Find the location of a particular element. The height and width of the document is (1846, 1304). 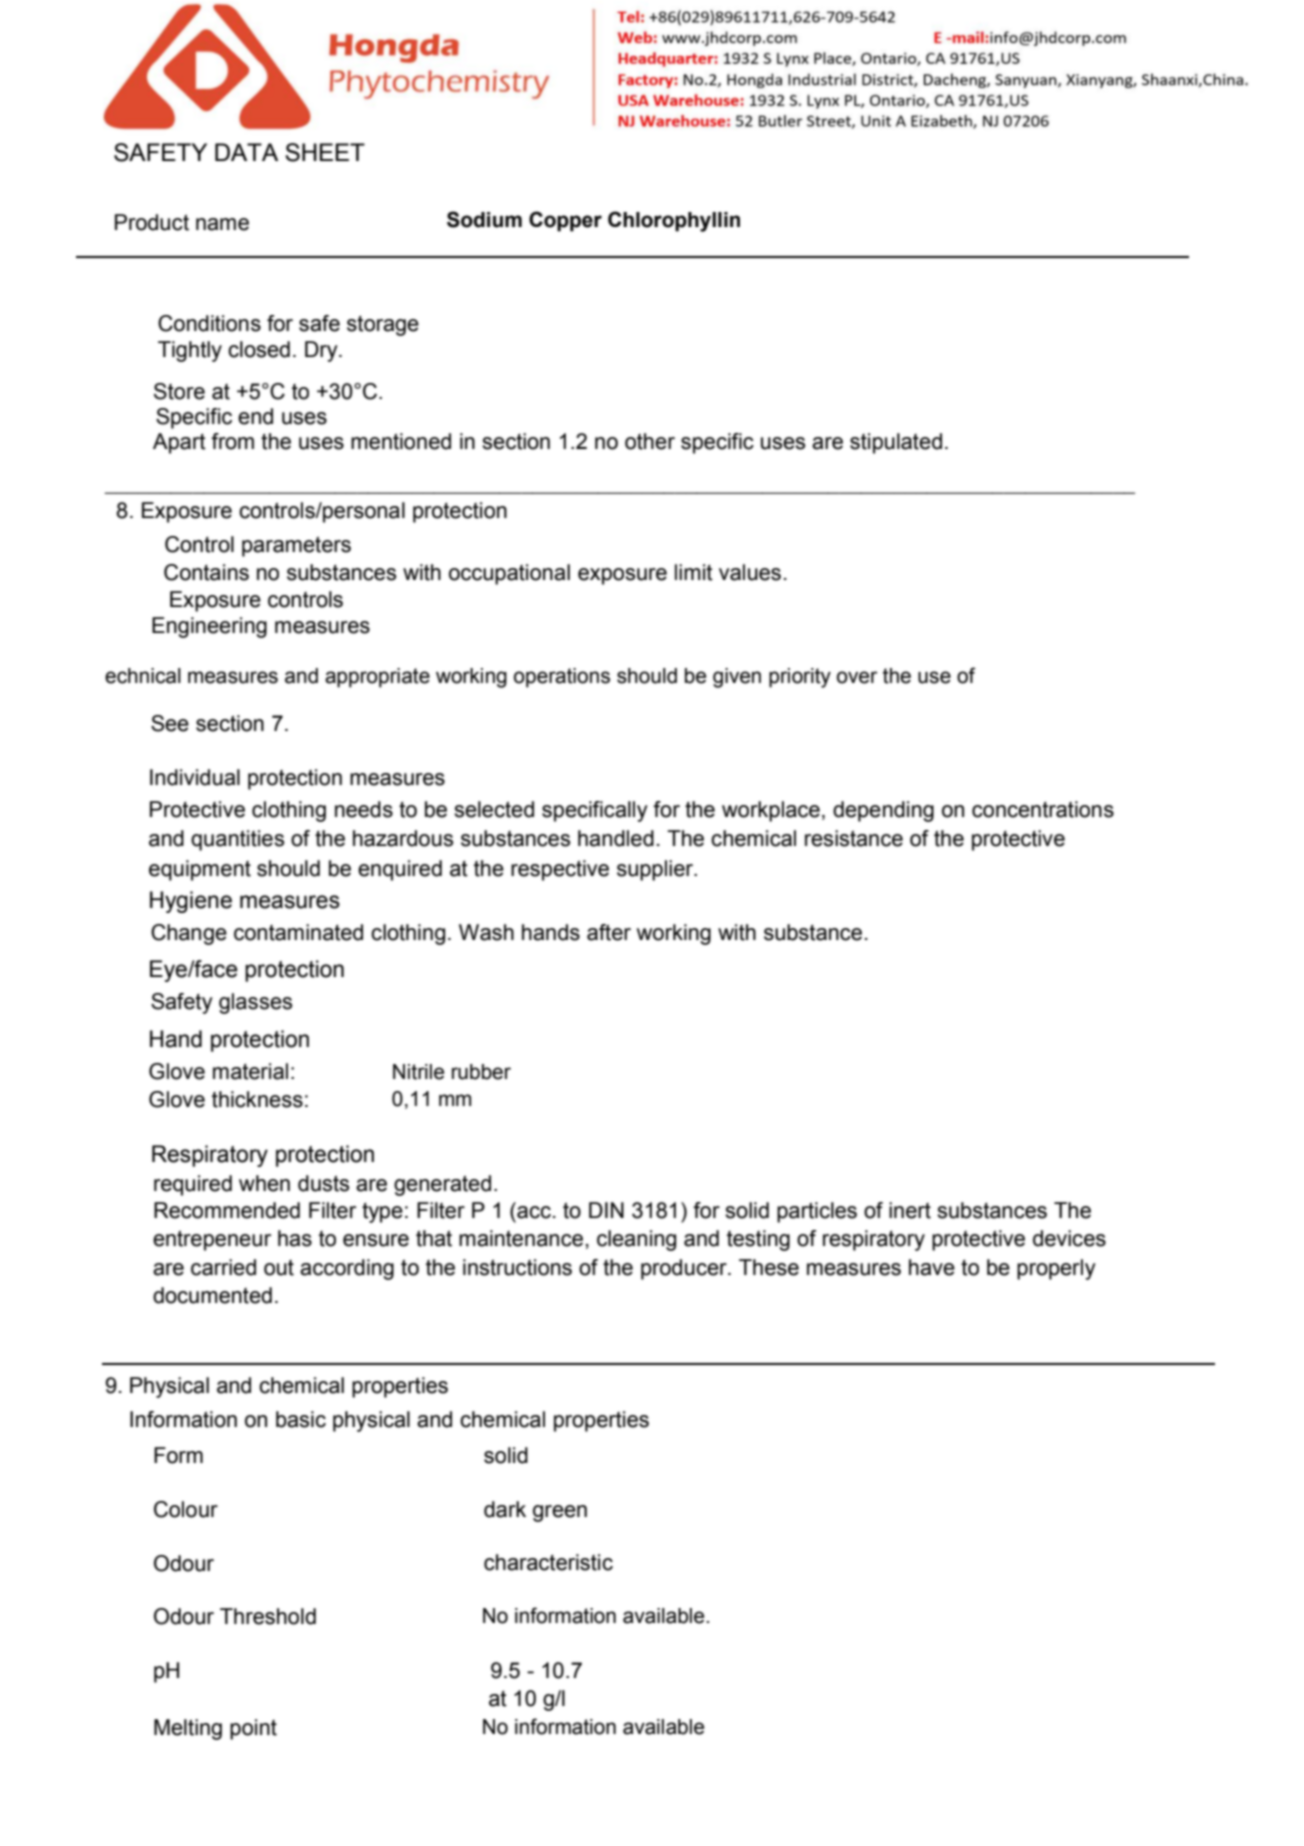

point is located at coordinates (253, 1729).
